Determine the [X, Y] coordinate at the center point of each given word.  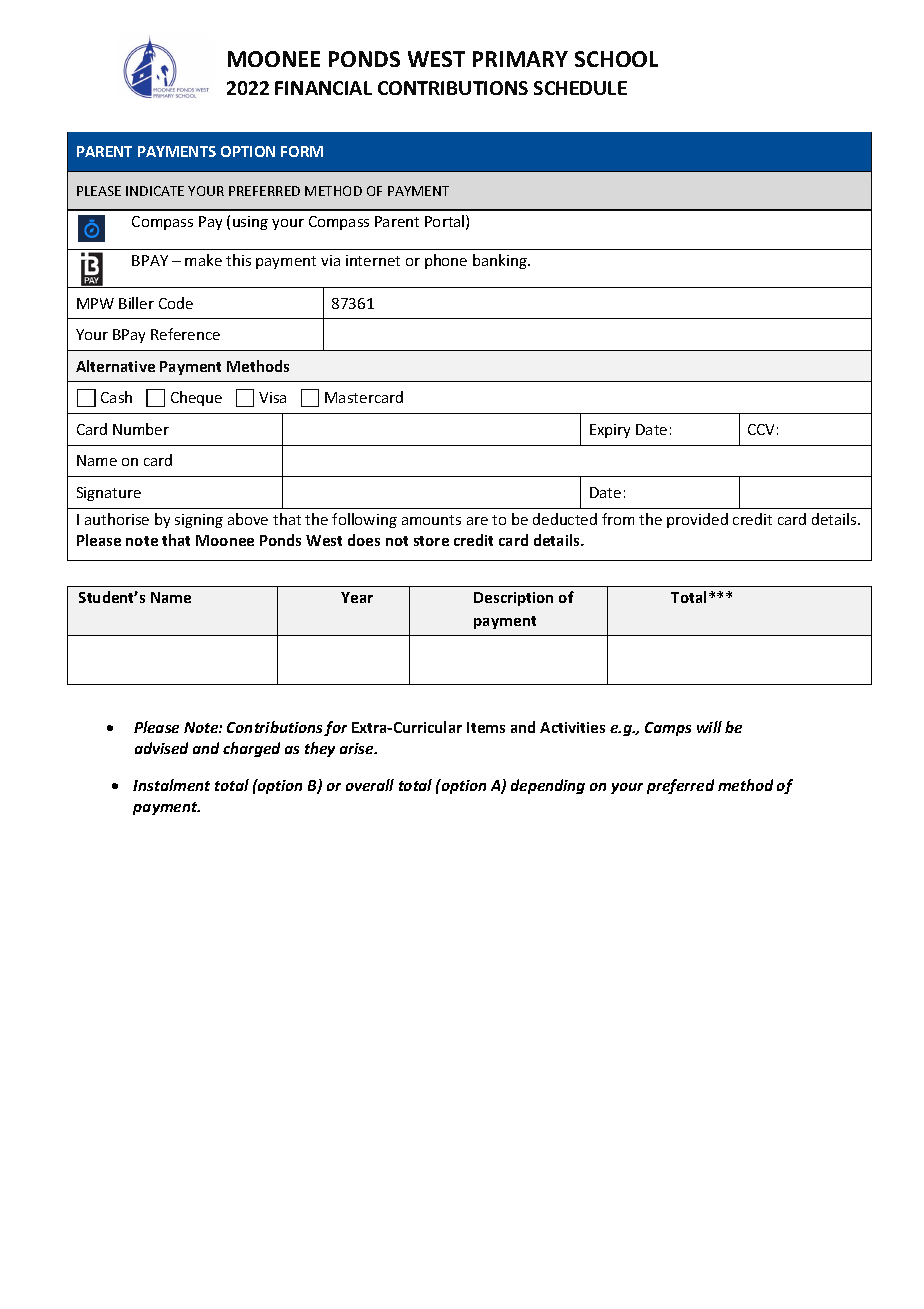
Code [176, 303]
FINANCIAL [323, 88]
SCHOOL [616, 59]
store [431, 541]
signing [199, 521]
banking [501, 261]
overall [370, 785]
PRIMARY [520, 59]
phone [446, 261]
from [618, 519]
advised [161, 748]
